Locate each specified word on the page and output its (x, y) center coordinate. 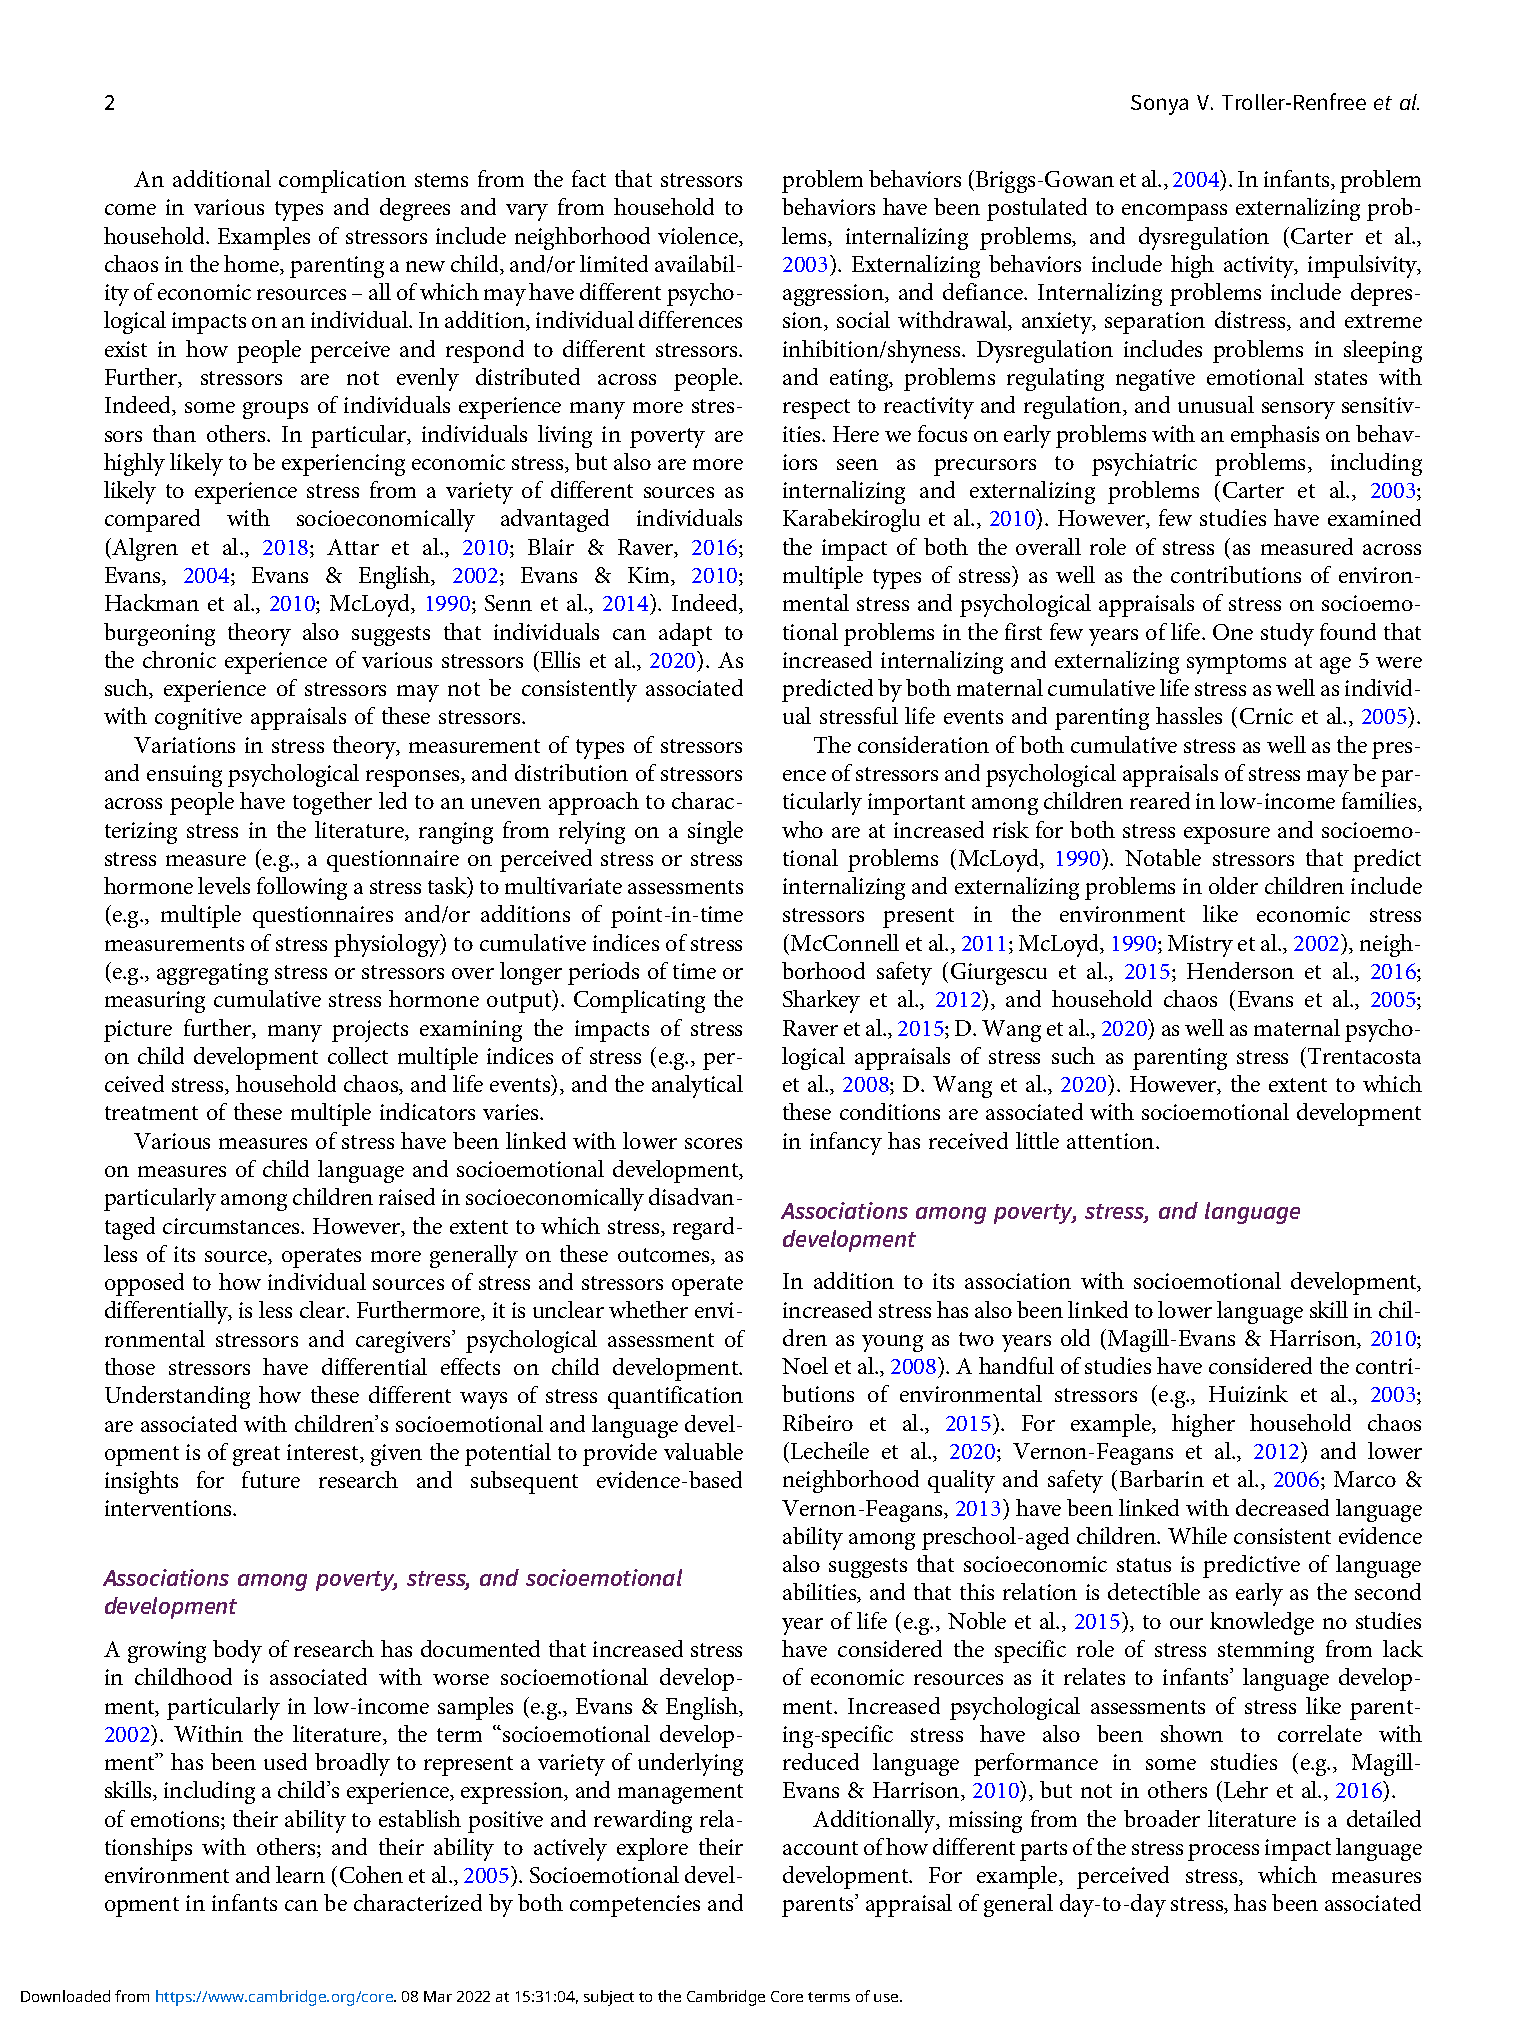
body (237, 1651)
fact (589, 178)
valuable (703, 1451)
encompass (1174, 212)
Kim (650, 576)
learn (300, 1874)
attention (1112, 1141)
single (715, 832)
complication (342, 181)
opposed (144, 1284)
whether (648, 1309)
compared (152, 520)
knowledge (1262, 1623)
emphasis (1275, 436)
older (1233, 885)
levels (224, 885)
